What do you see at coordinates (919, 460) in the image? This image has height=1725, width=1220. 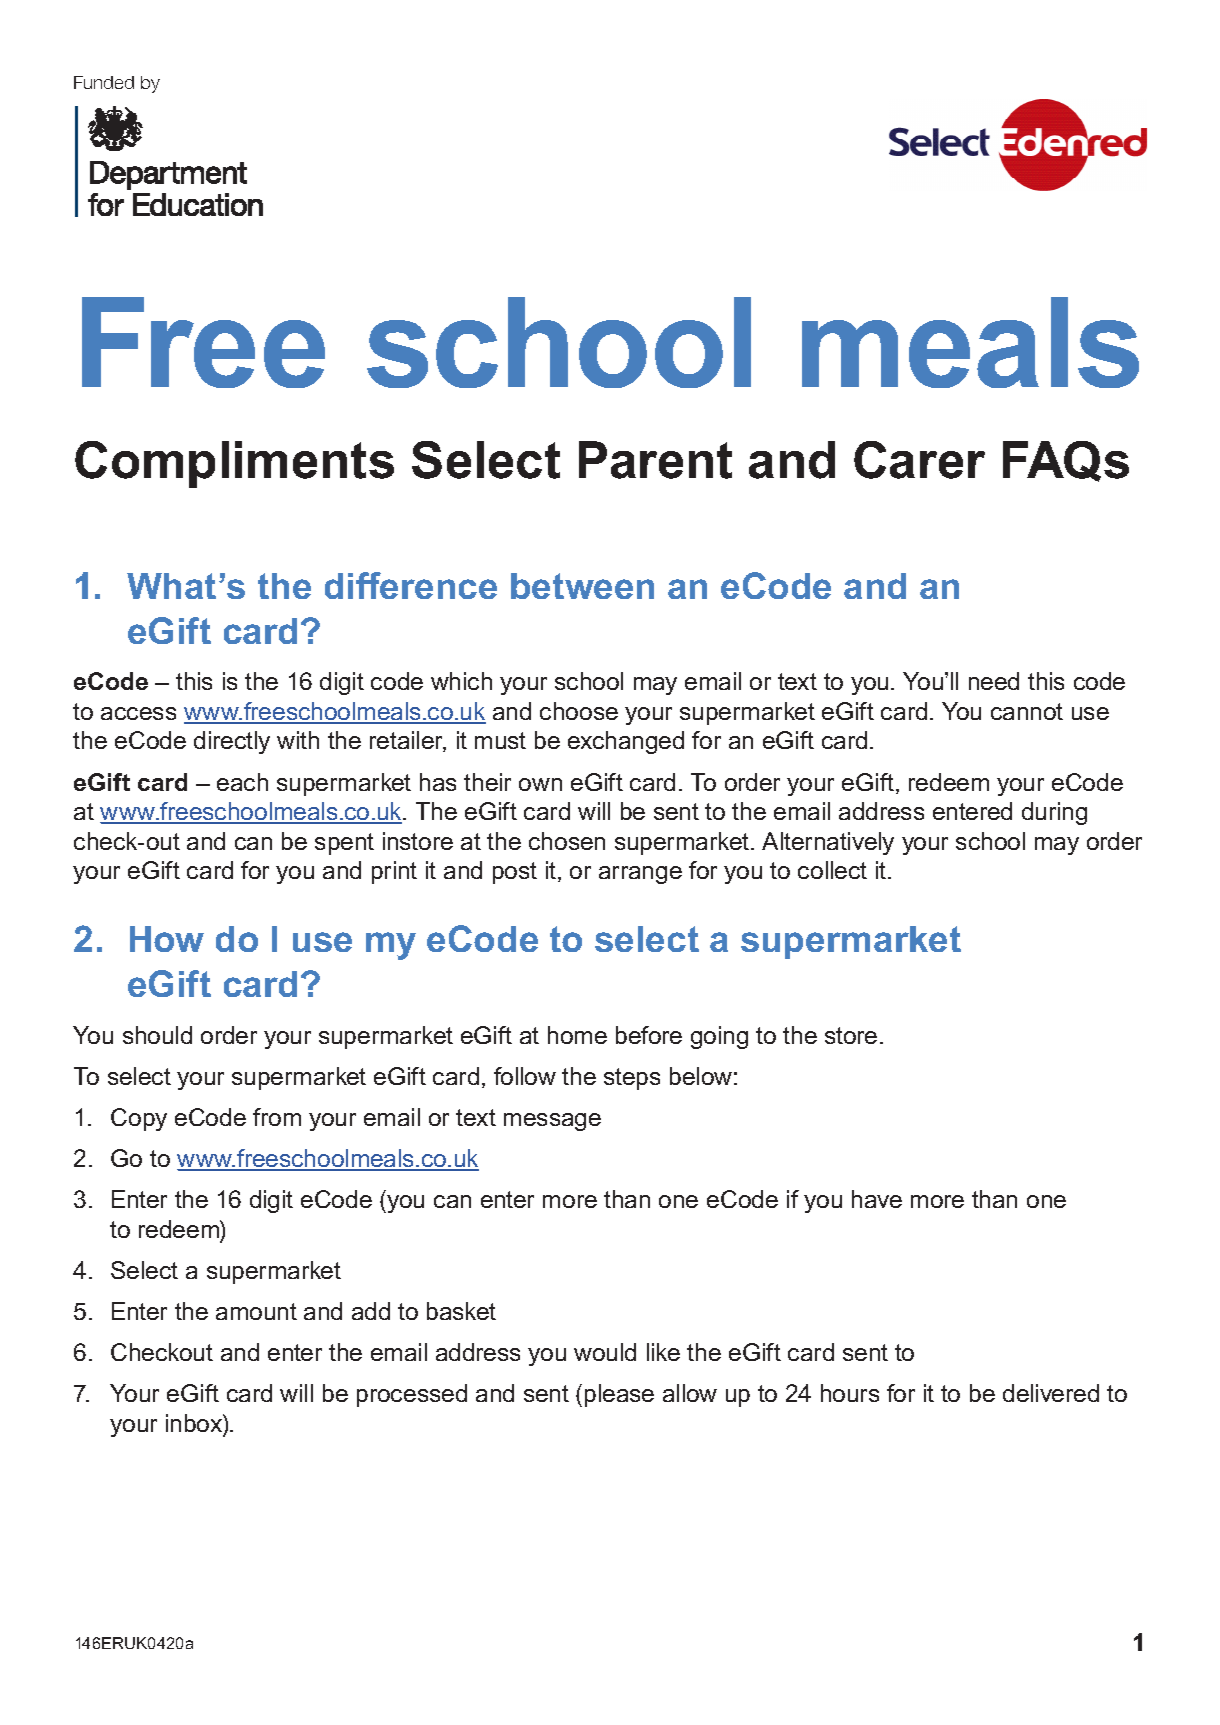 I see `Carer` at bounding box center [919, 460].
